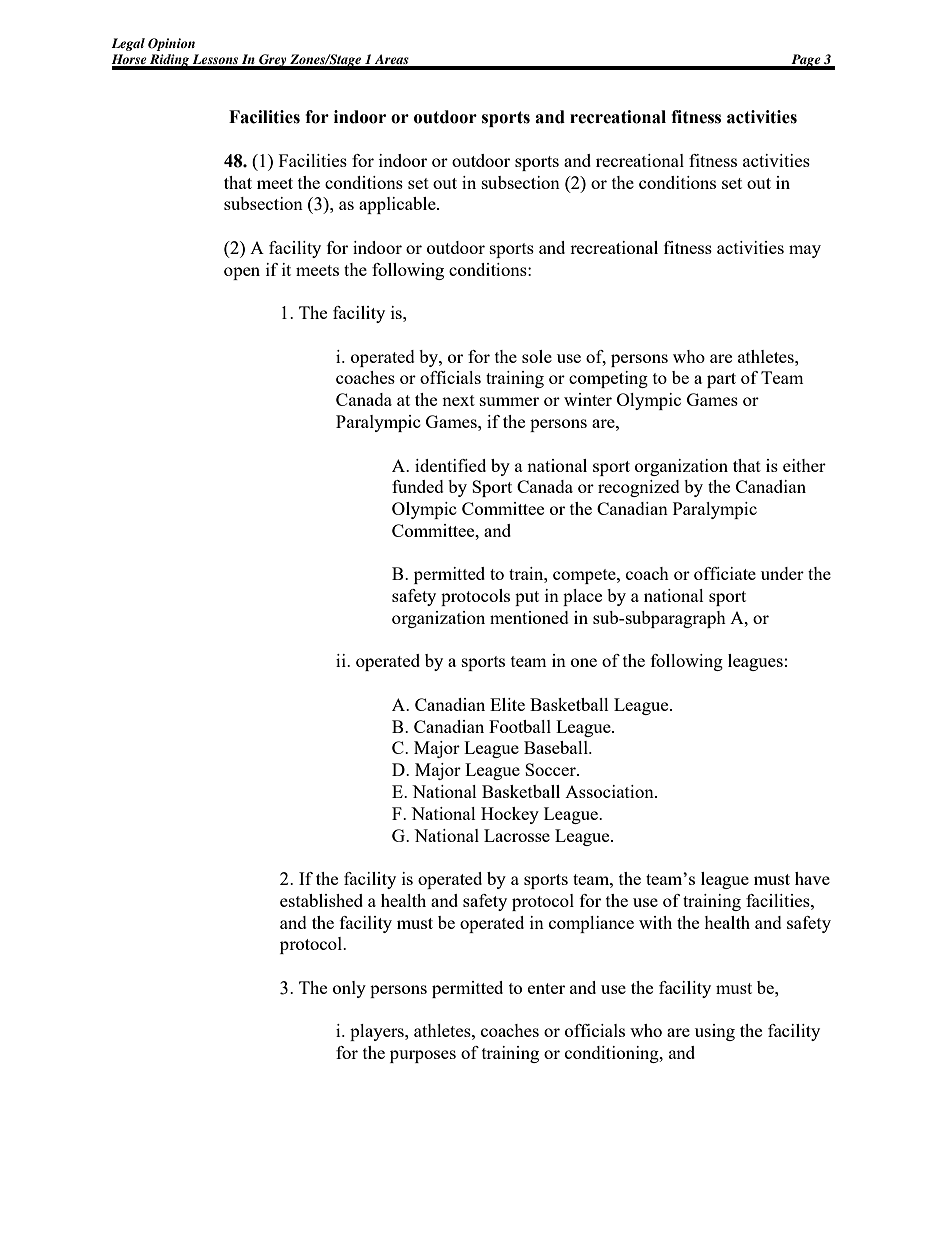 This image has height=1233, width=952. Describe the element at coordinates (398, 205) in the image. I see `applicable` at that location.
